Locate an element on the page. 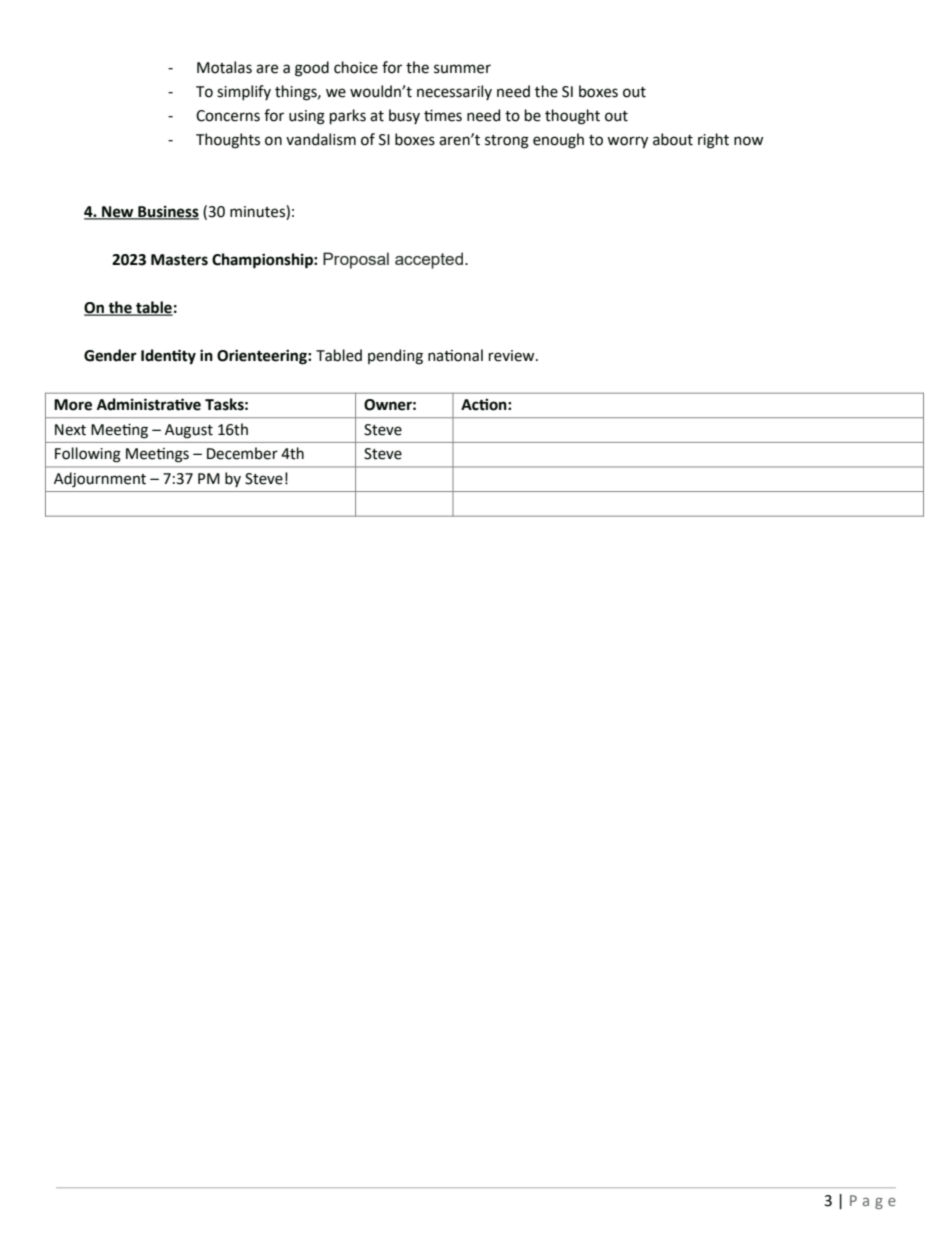  about is located at coordinates (673, 139).
